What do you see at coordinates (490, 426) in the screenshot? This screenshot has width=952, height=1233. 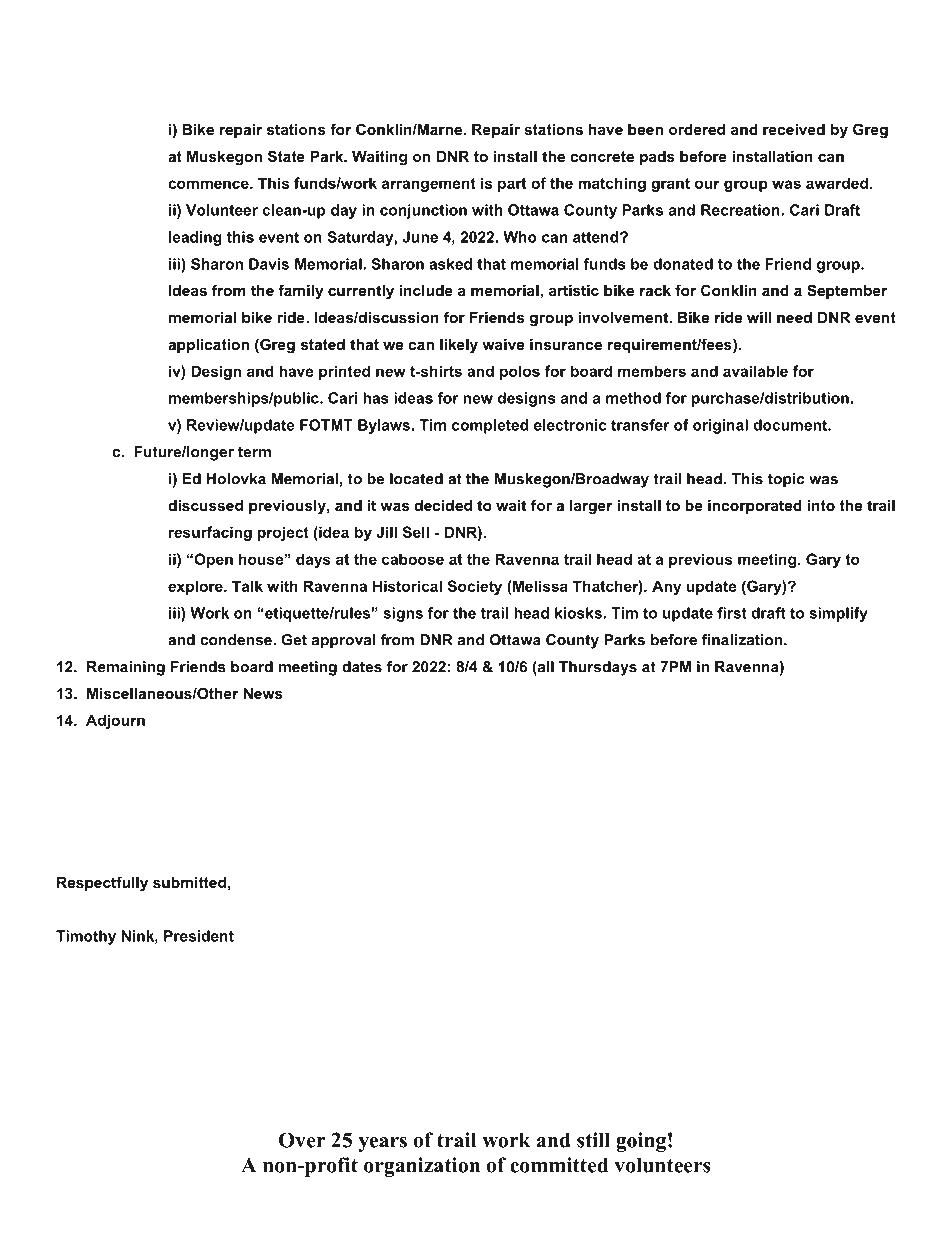 I see `completed` at bounding box center [490, 426].
